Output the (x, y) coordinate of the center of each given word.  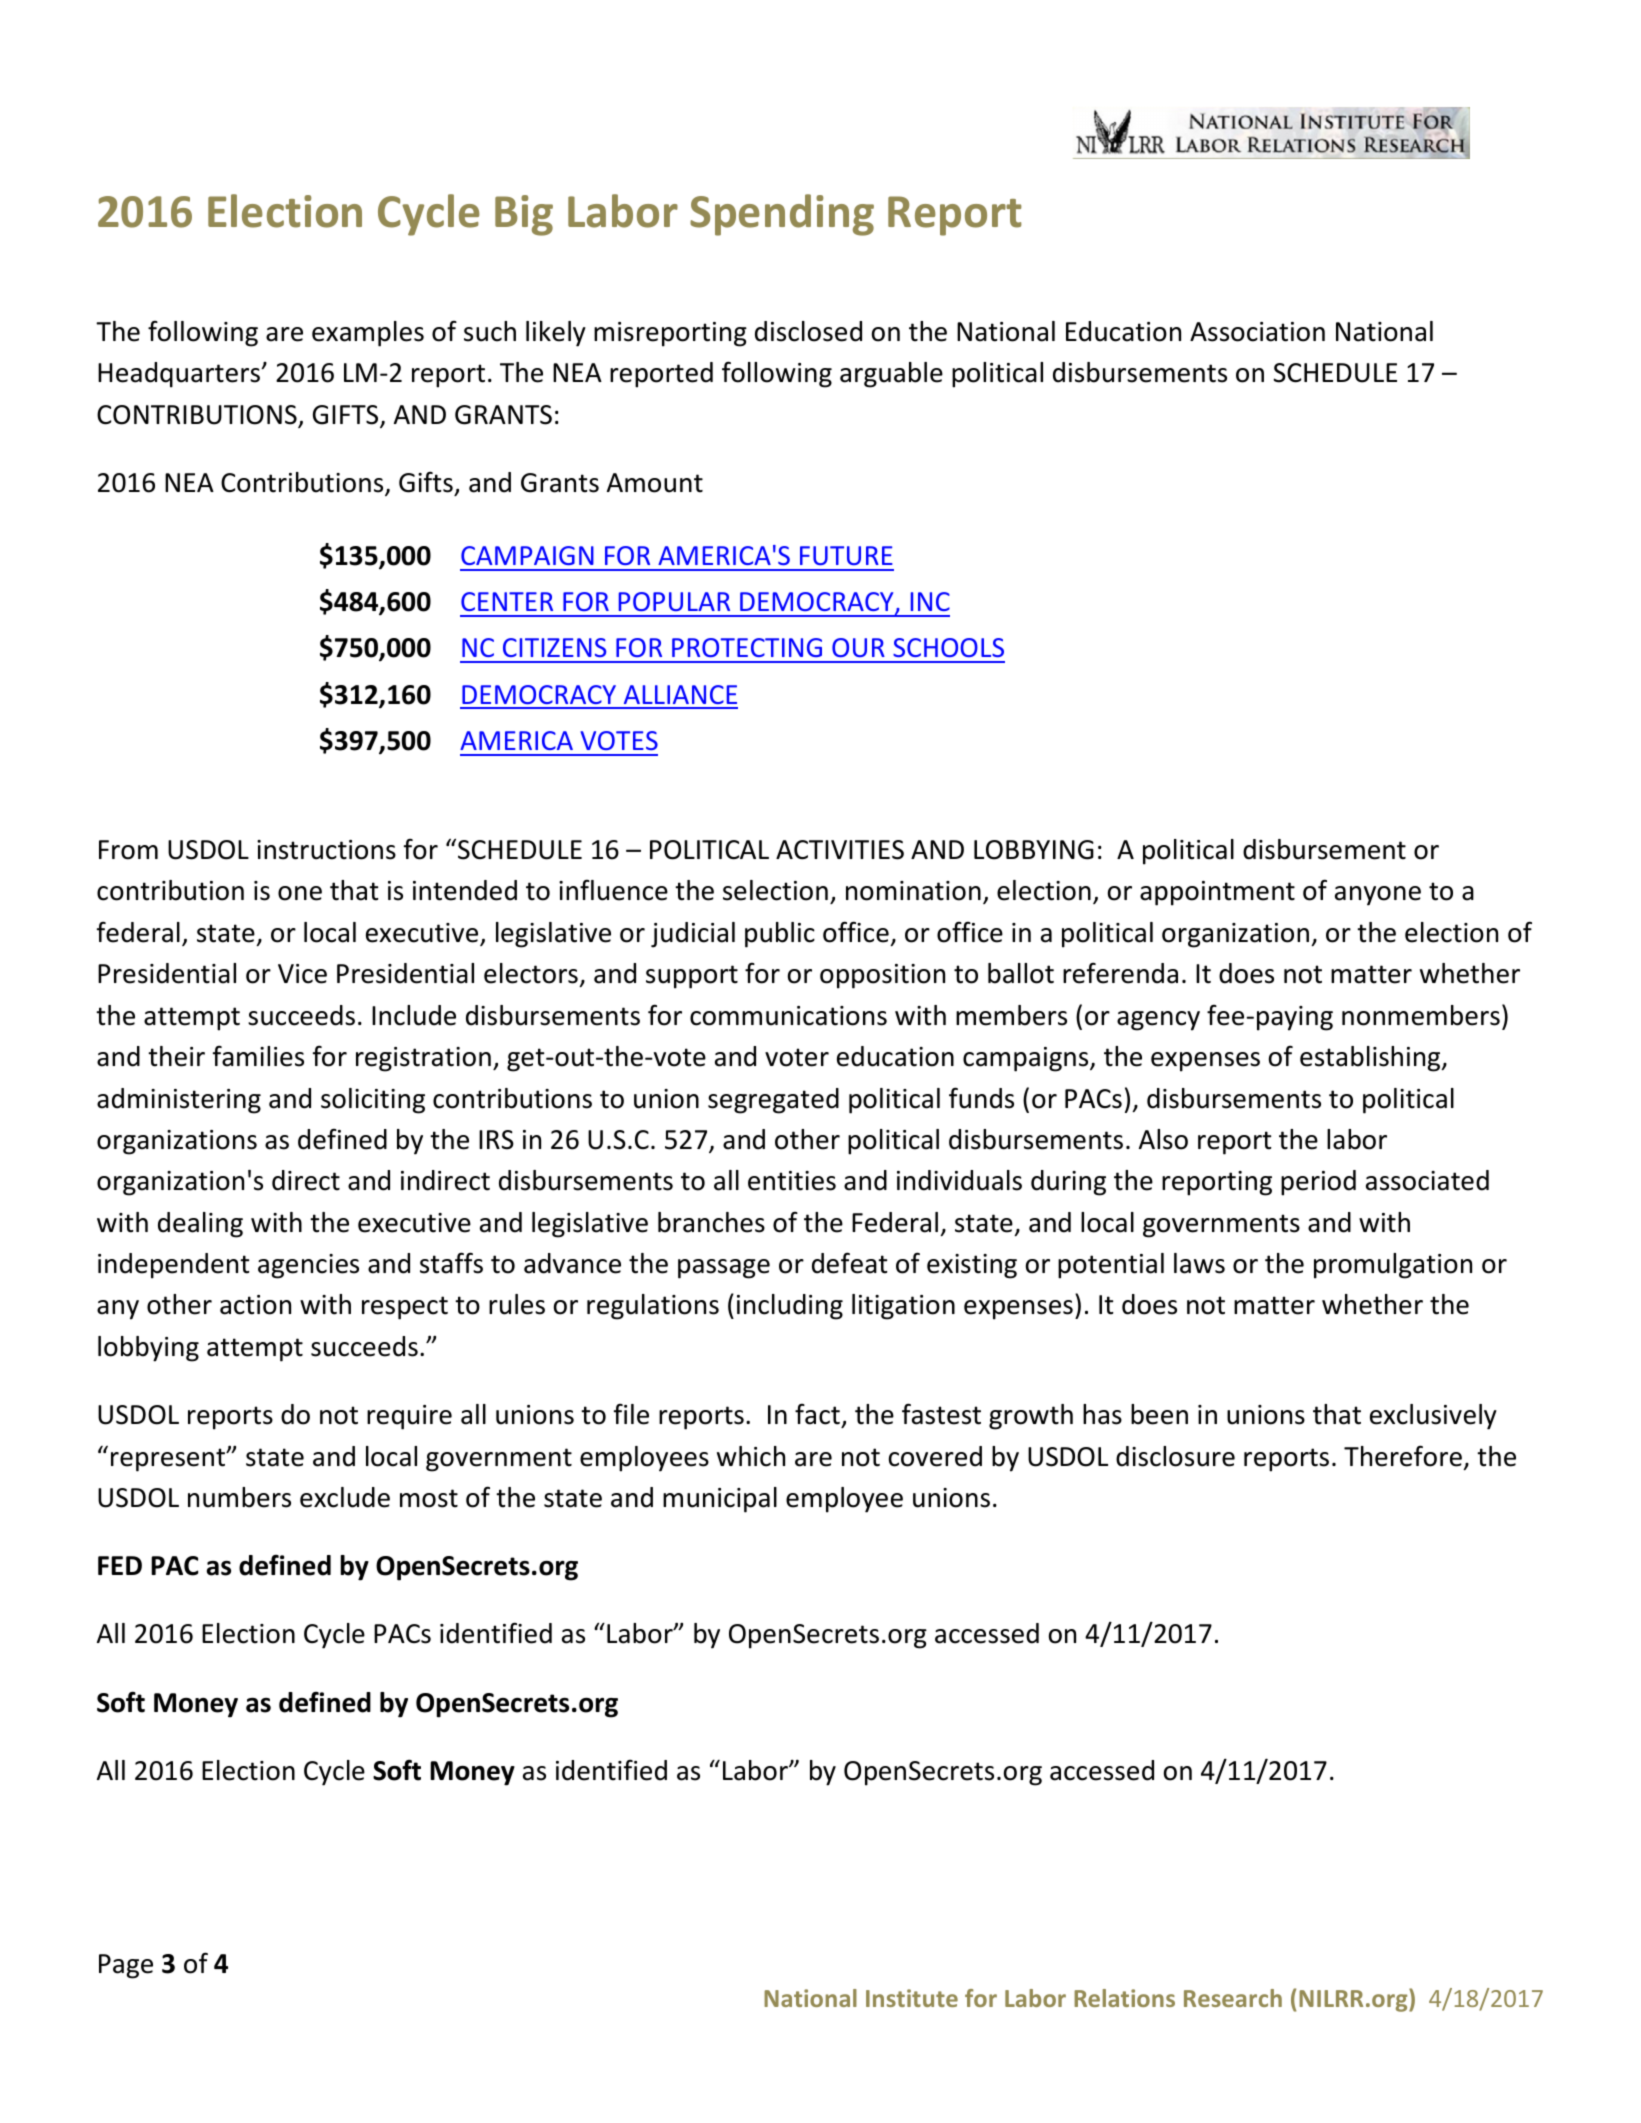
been (1159, 1414)
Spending (782, 215)
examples (368, 334)
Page (126, 1966)
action (255, 1305)
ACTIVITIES (840, 850)
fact (817, 1414)
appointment (1217, 893)
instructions (326, 850)
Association (1257, 332)
